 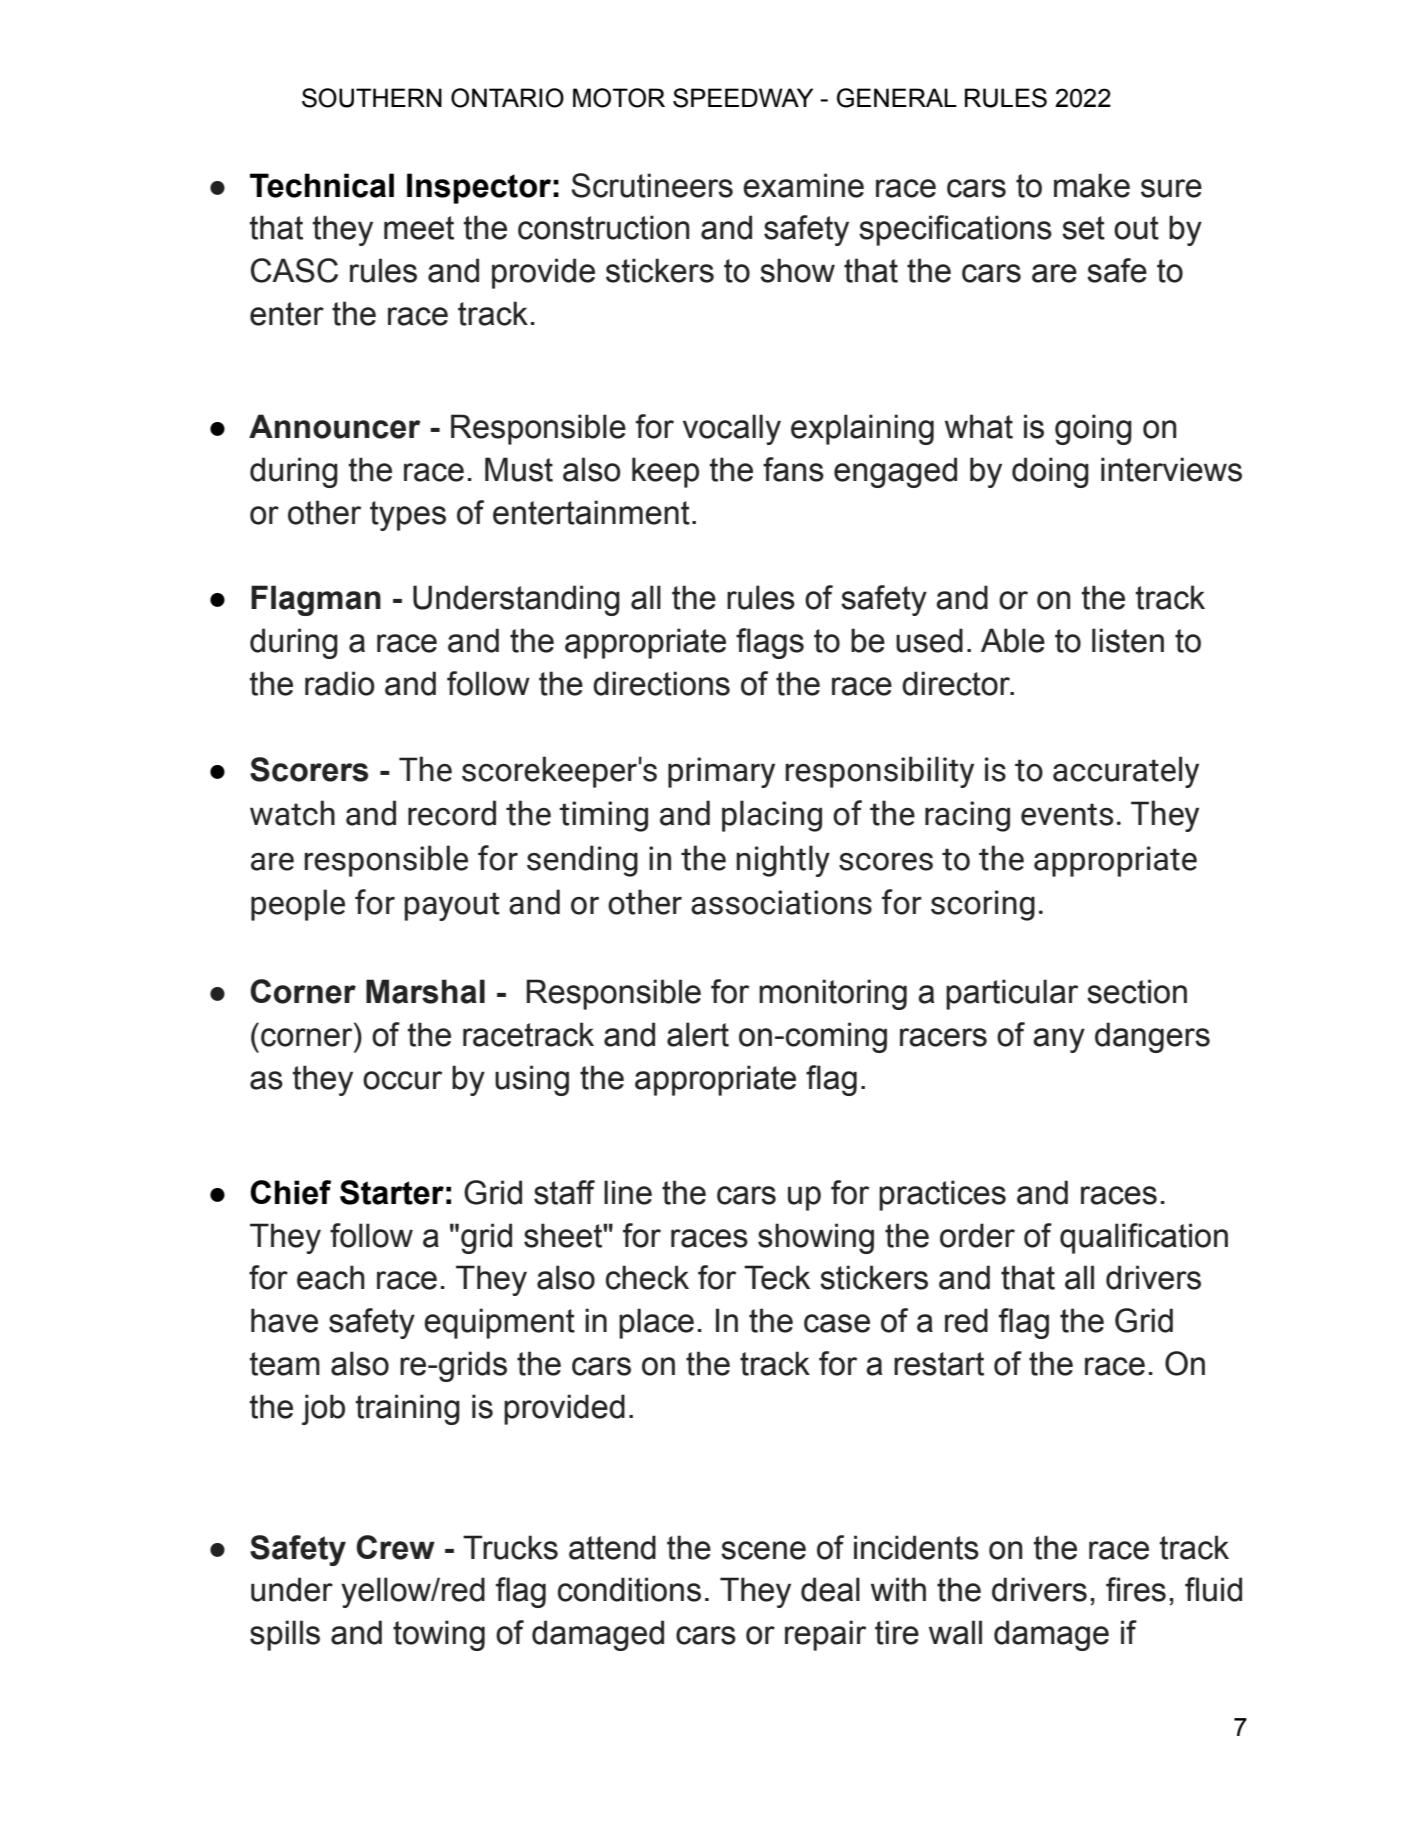 What do you see at coordinates (395, 1547) in the image?
I see `Crew` at bounding box center [395, 1547].
